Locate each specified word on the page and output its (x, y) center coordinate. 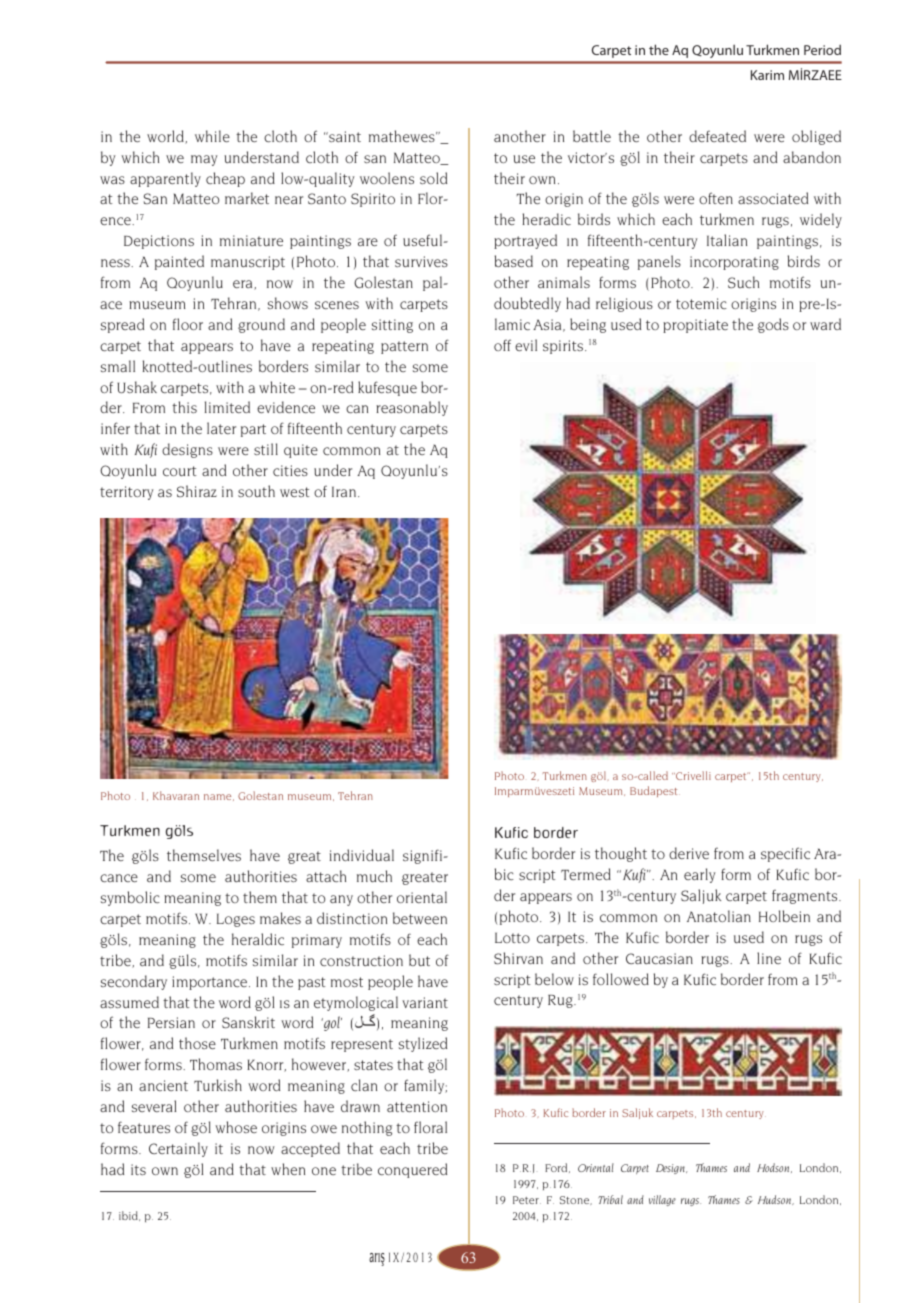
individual (362, 855)
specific (785, 854)
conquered (412, 1170)
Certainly (178, 1149)
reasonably (412, 408)
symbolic (130, 898)
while (212, 136)
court (180, 471)
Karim (767, 75)
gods (773, 325)
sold (433, 178)
